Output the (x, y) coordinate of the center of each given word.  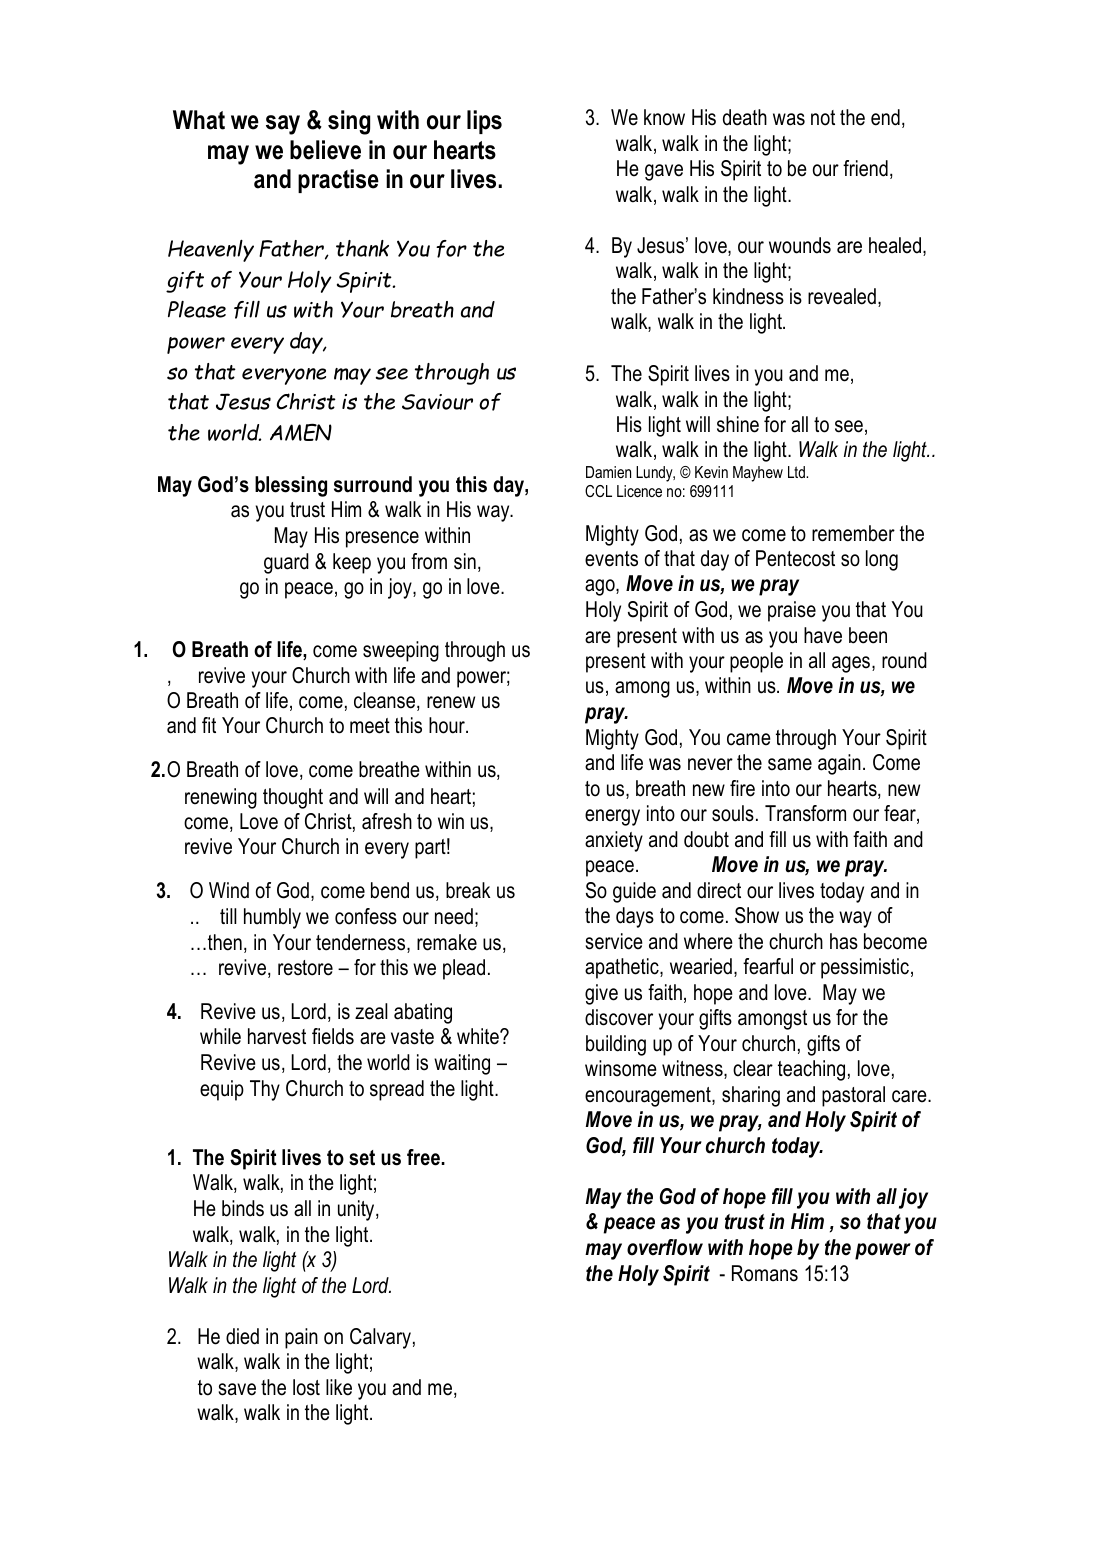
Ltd (797, 472)
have (823, 635)
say (283, 125)
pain (301, 1338)
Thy (265, 1090)
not (823, 118)
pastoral (853, 1096)
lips (484, 122)
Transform (805, 813)
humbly (272, 918)
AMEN (301, 432)
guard (286, 563)
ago (601, 587)
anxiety (614, 841)
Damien (608, 472)
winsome (621, 1068)
